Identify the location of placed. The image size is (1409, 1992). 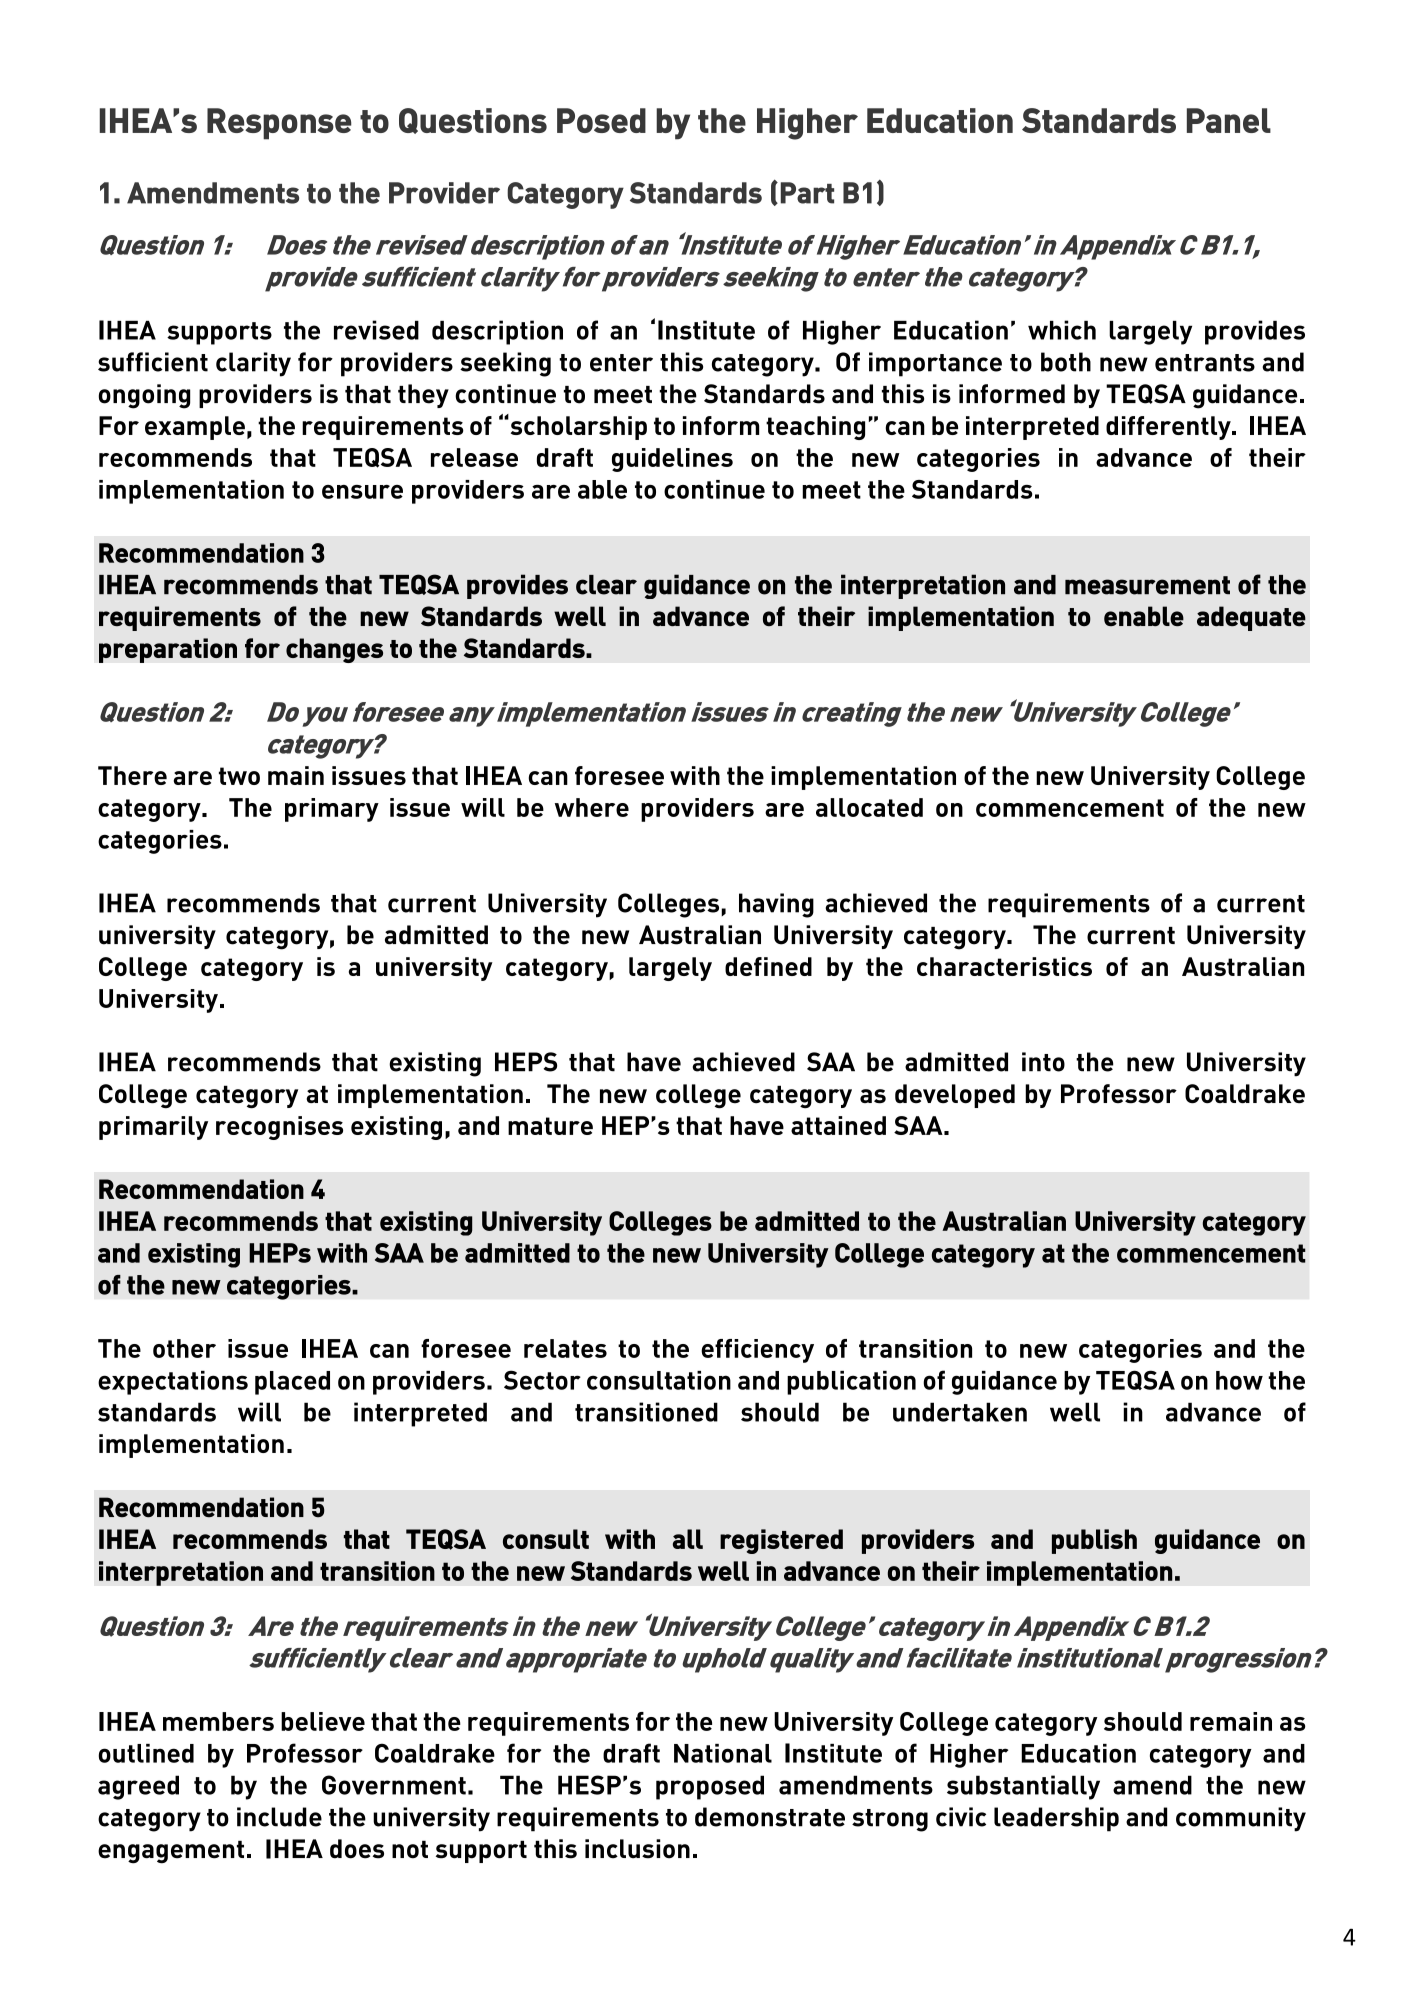
(292, 1383).
